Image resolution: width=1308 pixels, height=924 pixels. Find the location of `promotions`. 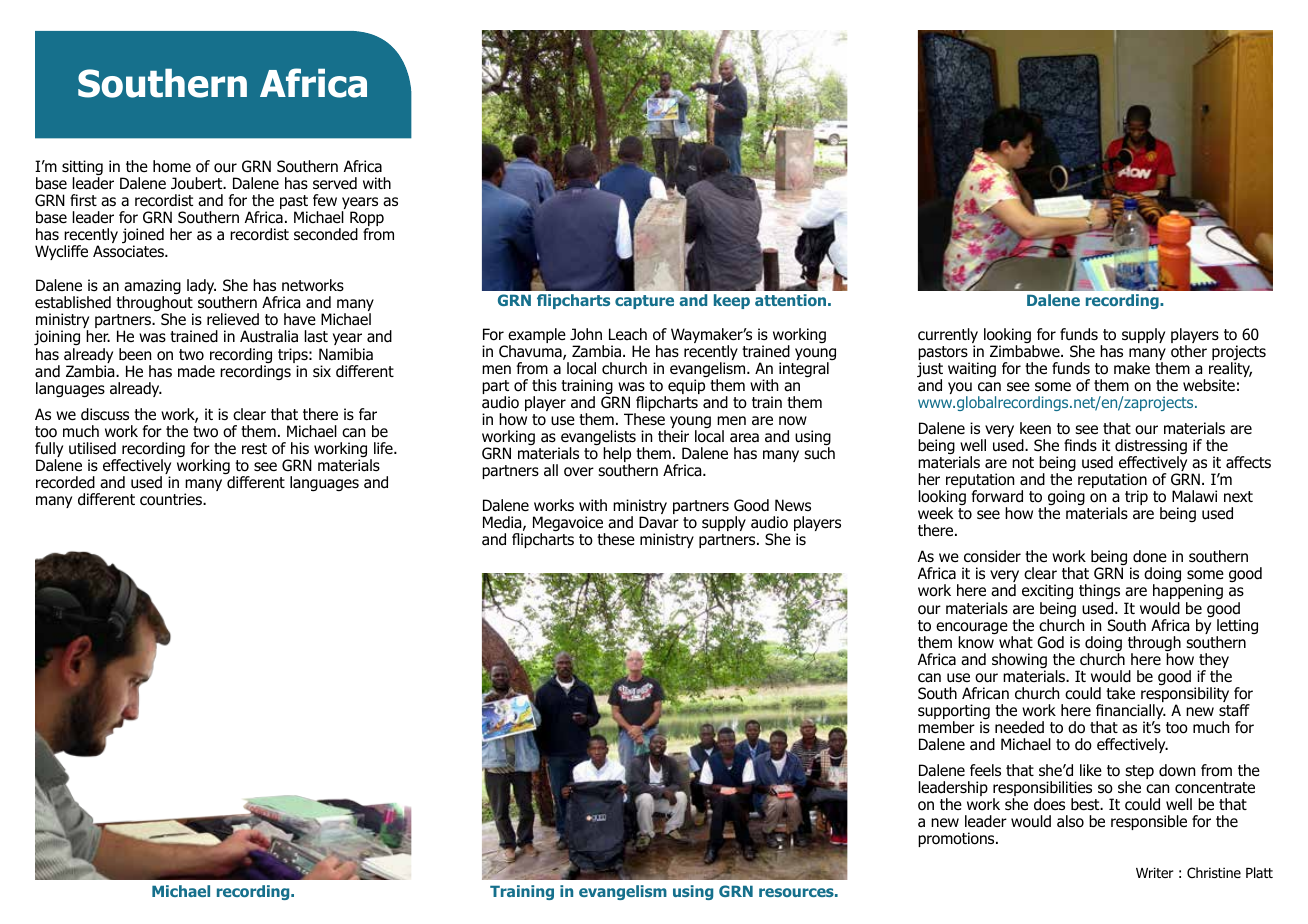

promotions is located at coordinates (957, 839).
